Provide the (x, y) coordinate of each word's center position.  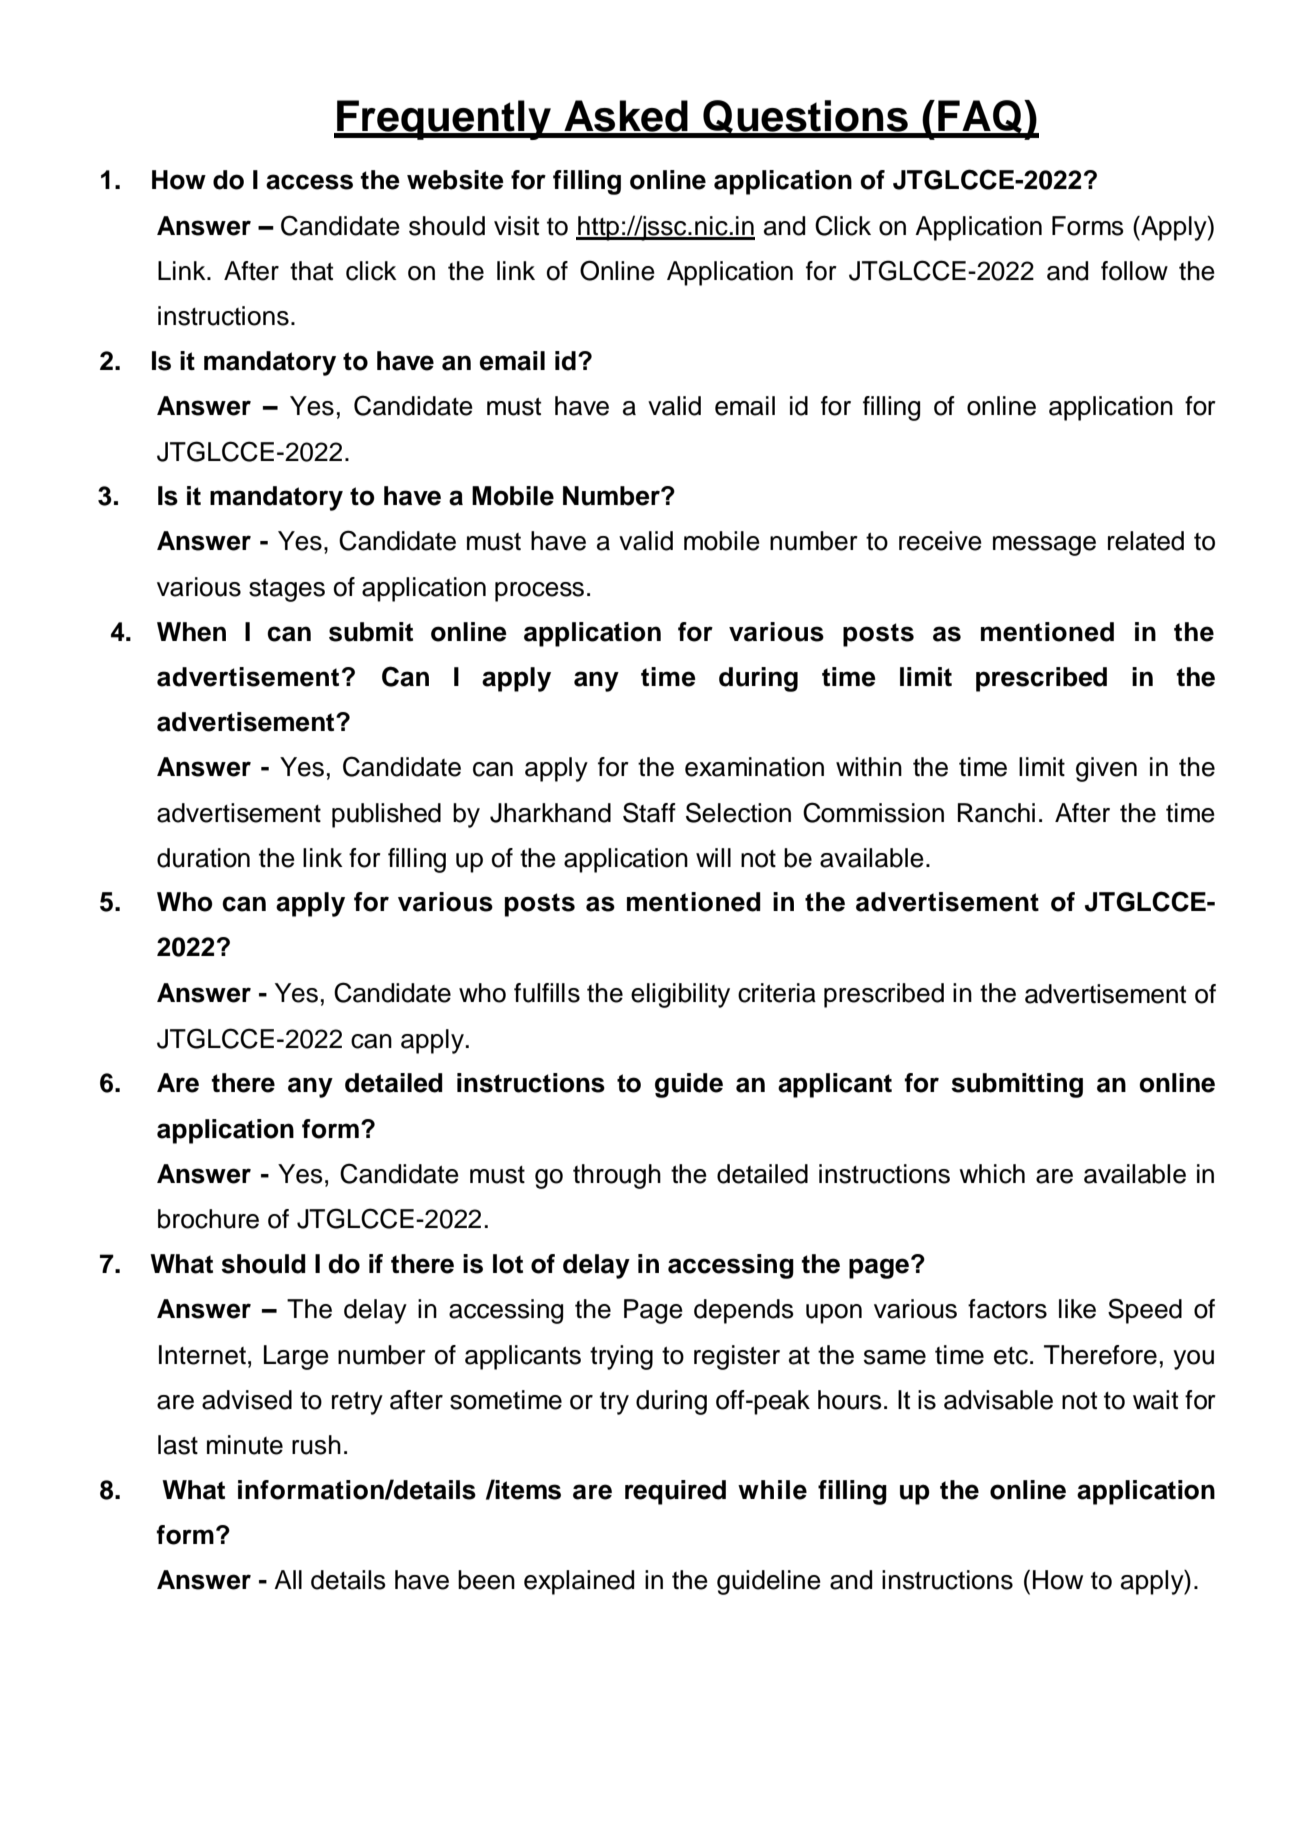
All (288, 1579)
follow (1134, 271)
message (1044, 546)
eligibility (680, 995)
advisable (998, 1400)
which (992, 1174)
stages (287, 590)
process (539, 592)
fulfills (547, 993)
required (675, 1492)
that (311, 271)
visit (516, 226)
